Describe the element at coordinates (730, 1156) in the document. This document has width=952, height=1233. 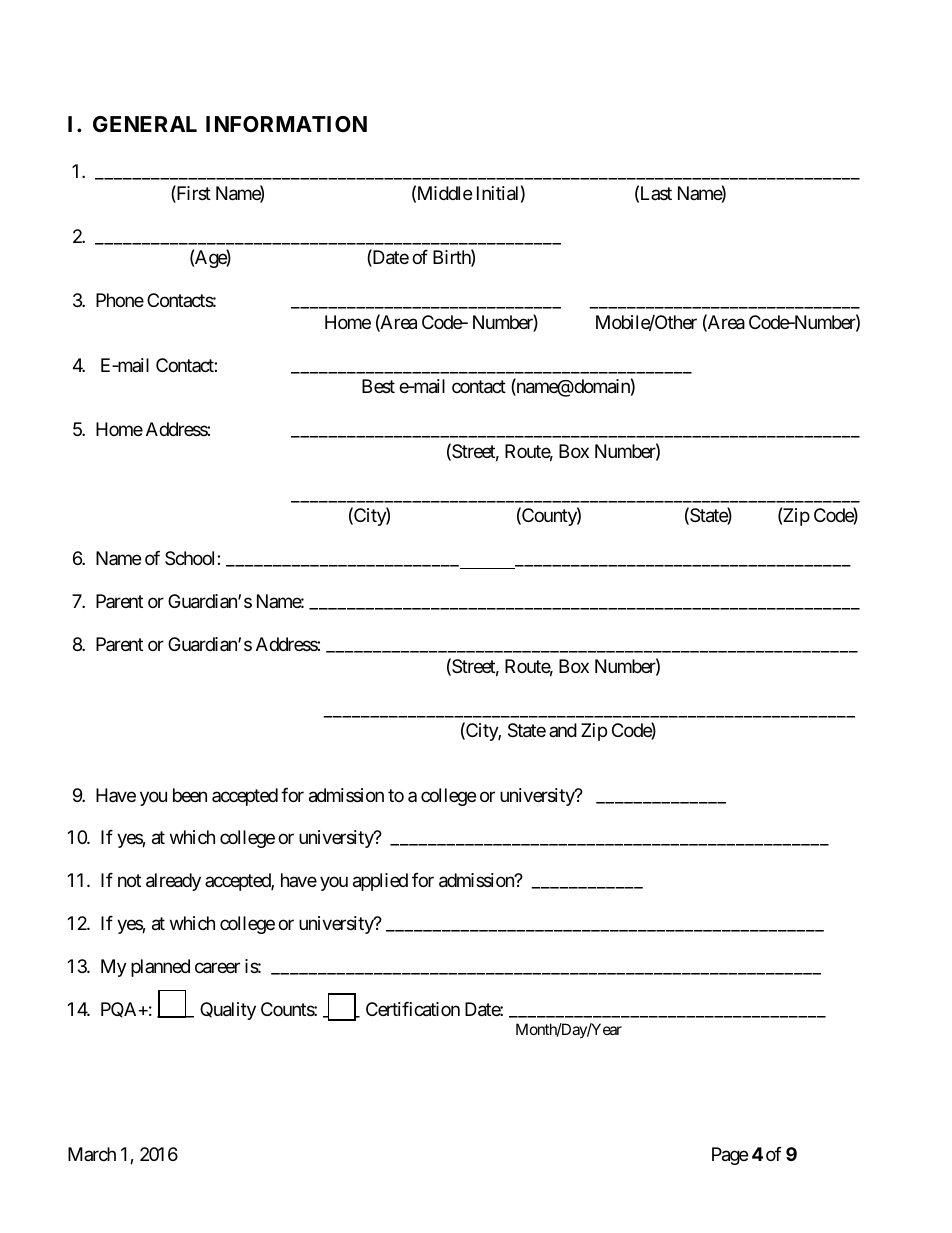
I see `Page` at that location.
